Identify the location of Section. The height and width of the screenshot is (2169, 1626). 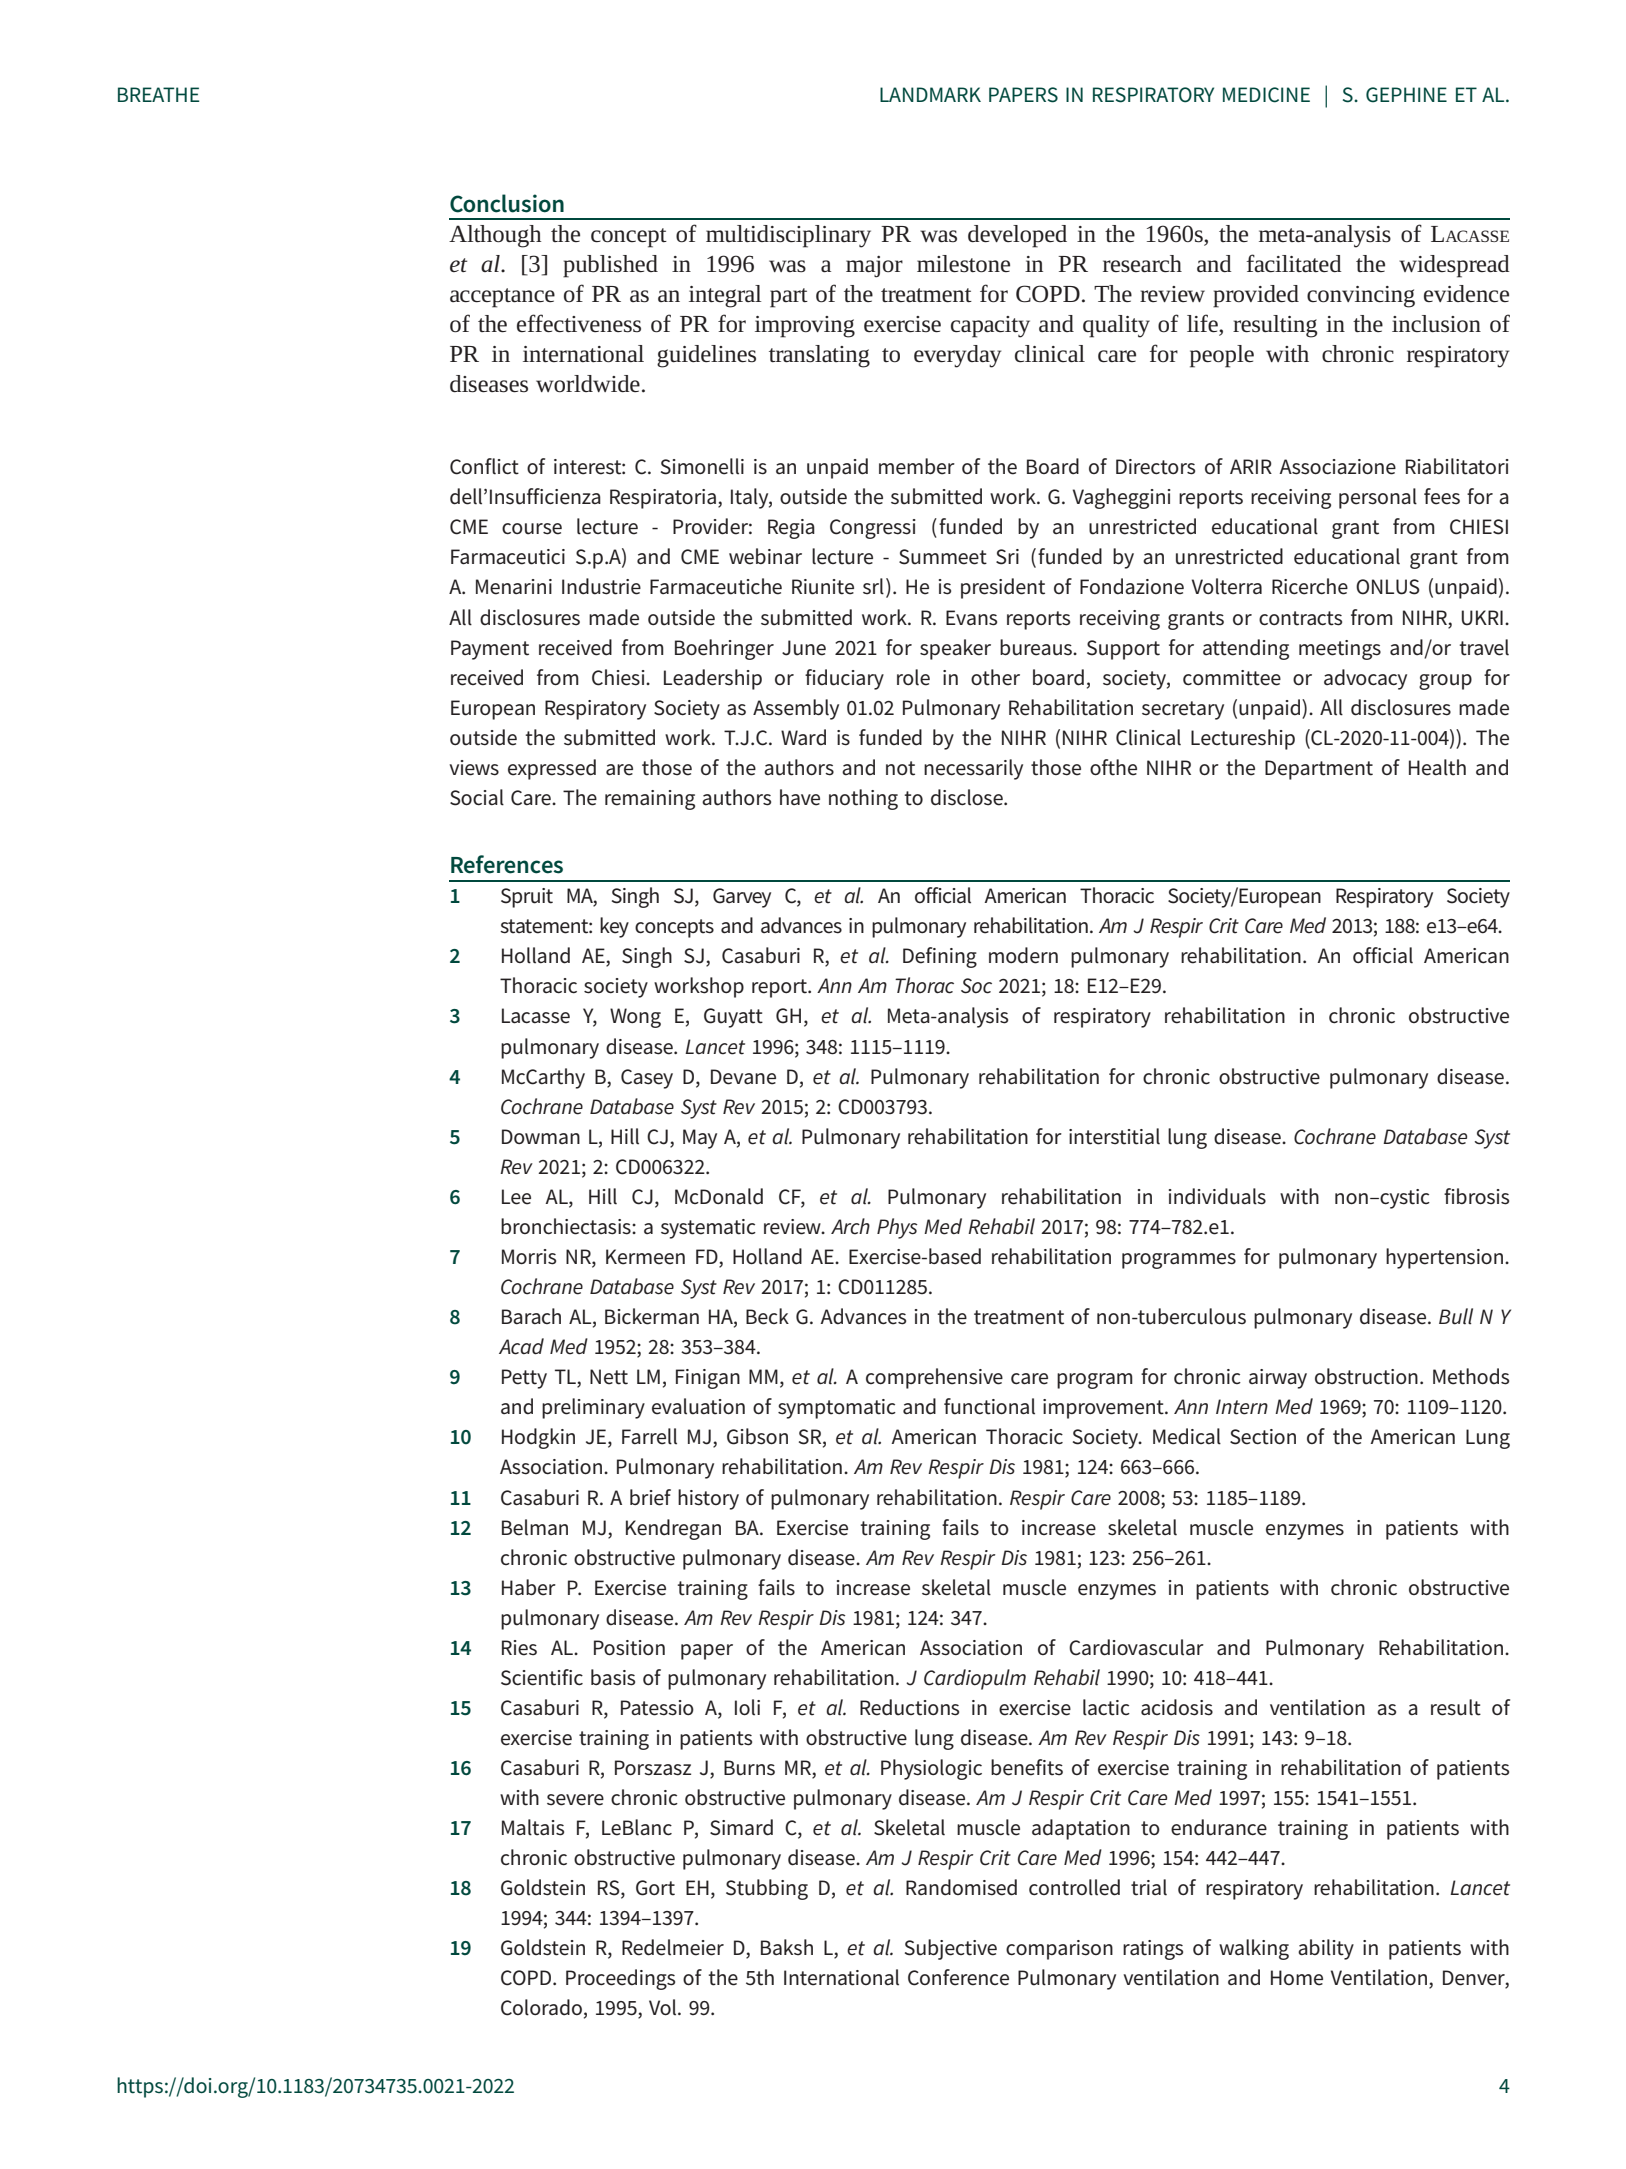
(1263, 1437).
